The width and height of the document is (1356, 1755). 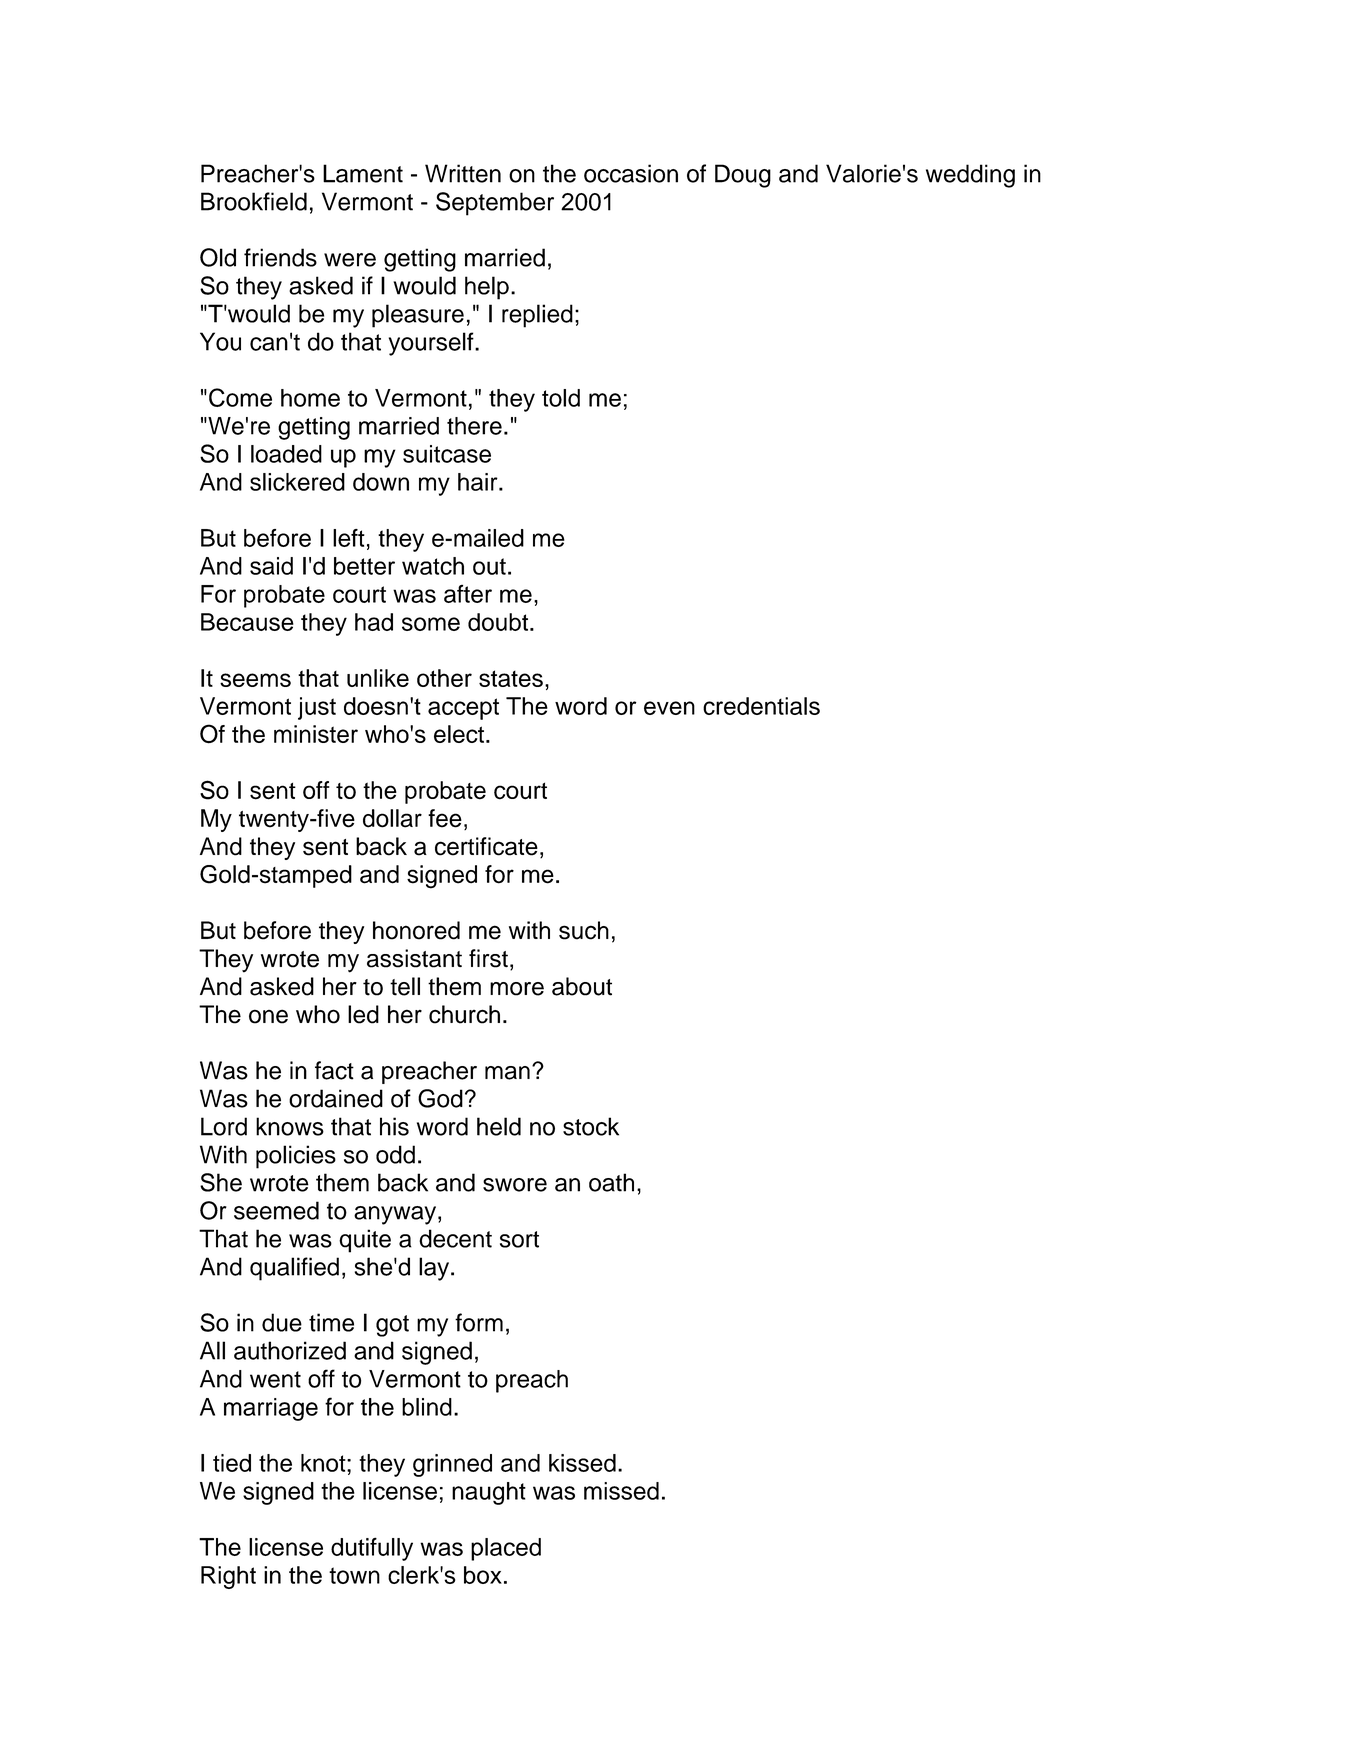 What do you see at coordinates (354, 1575) in the document?
I see `town` at bounding box center [354, 1575].
